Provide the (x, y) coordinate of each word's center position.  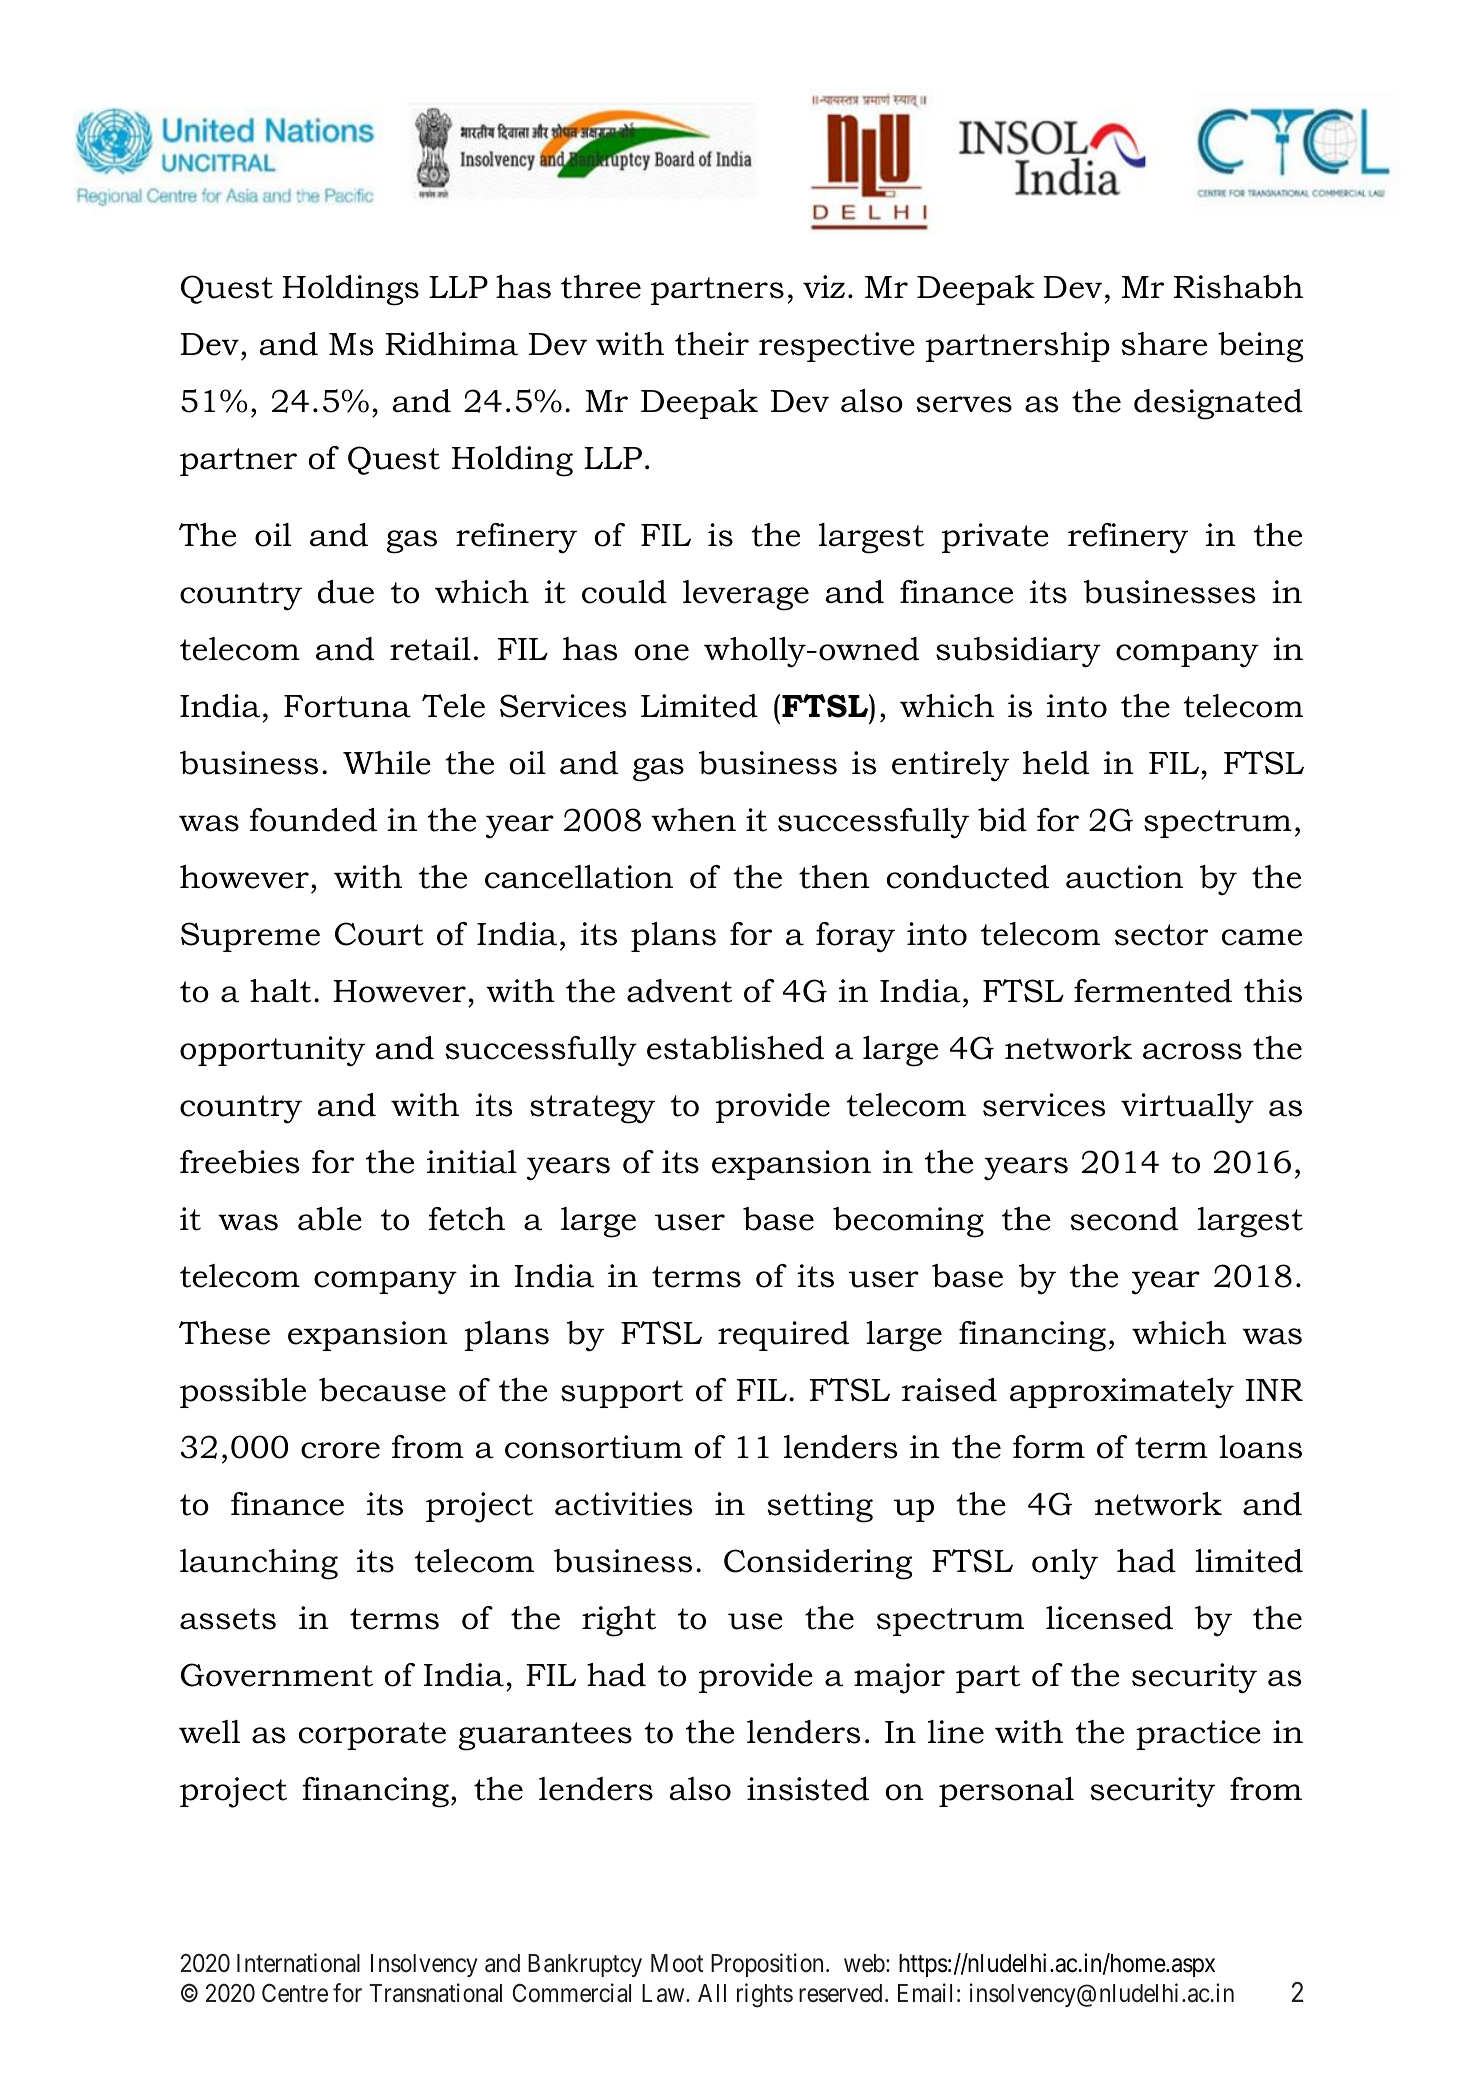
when (693, 820)
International (298, 1963)
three (601, 287)
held (1056, 763)
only (1065, 1564)
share (1164, 344)
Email (925, 1993)
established (735, 1048)
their (712, 344)
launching (259, 1564)
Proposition (767, 1965)
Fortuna (347, 706)
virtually (1187, 1108)
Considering (818, 1564)
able (330, 1219)
